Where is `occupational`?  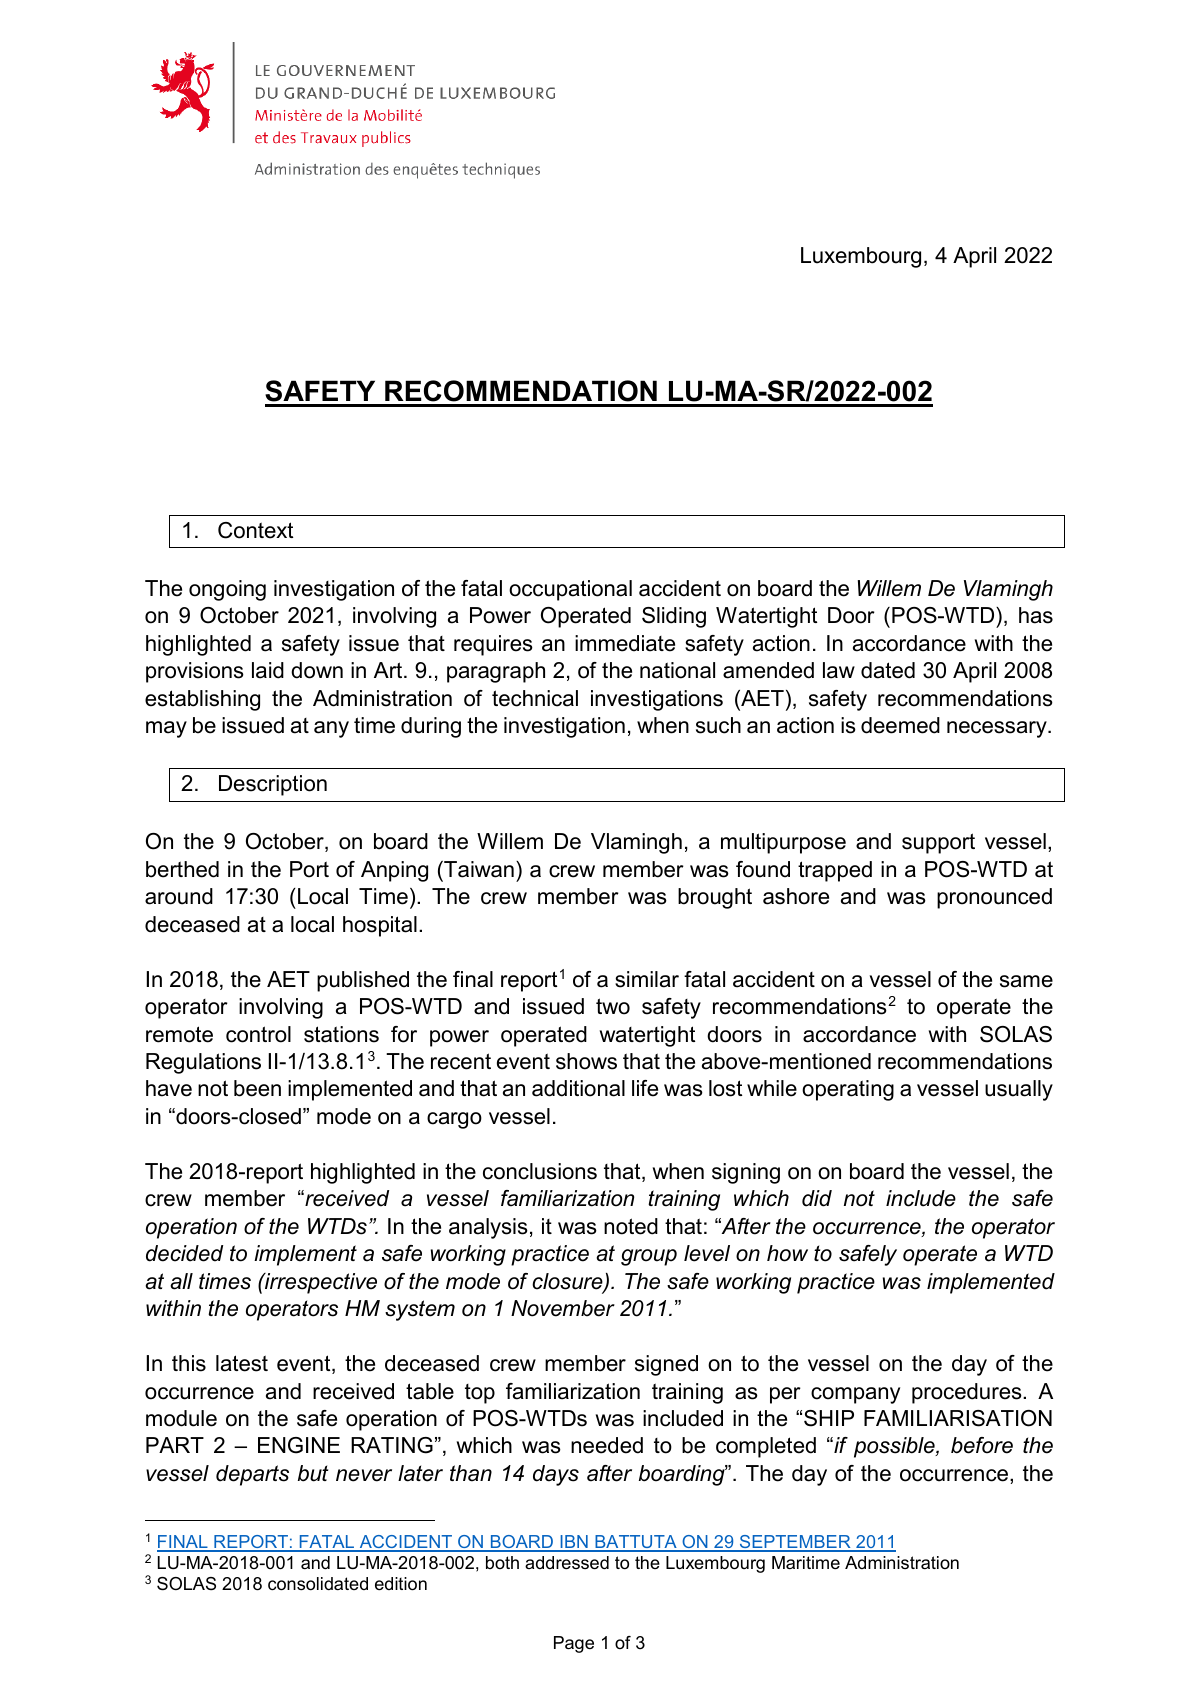 occupational is located at coordinates (570, 590).
